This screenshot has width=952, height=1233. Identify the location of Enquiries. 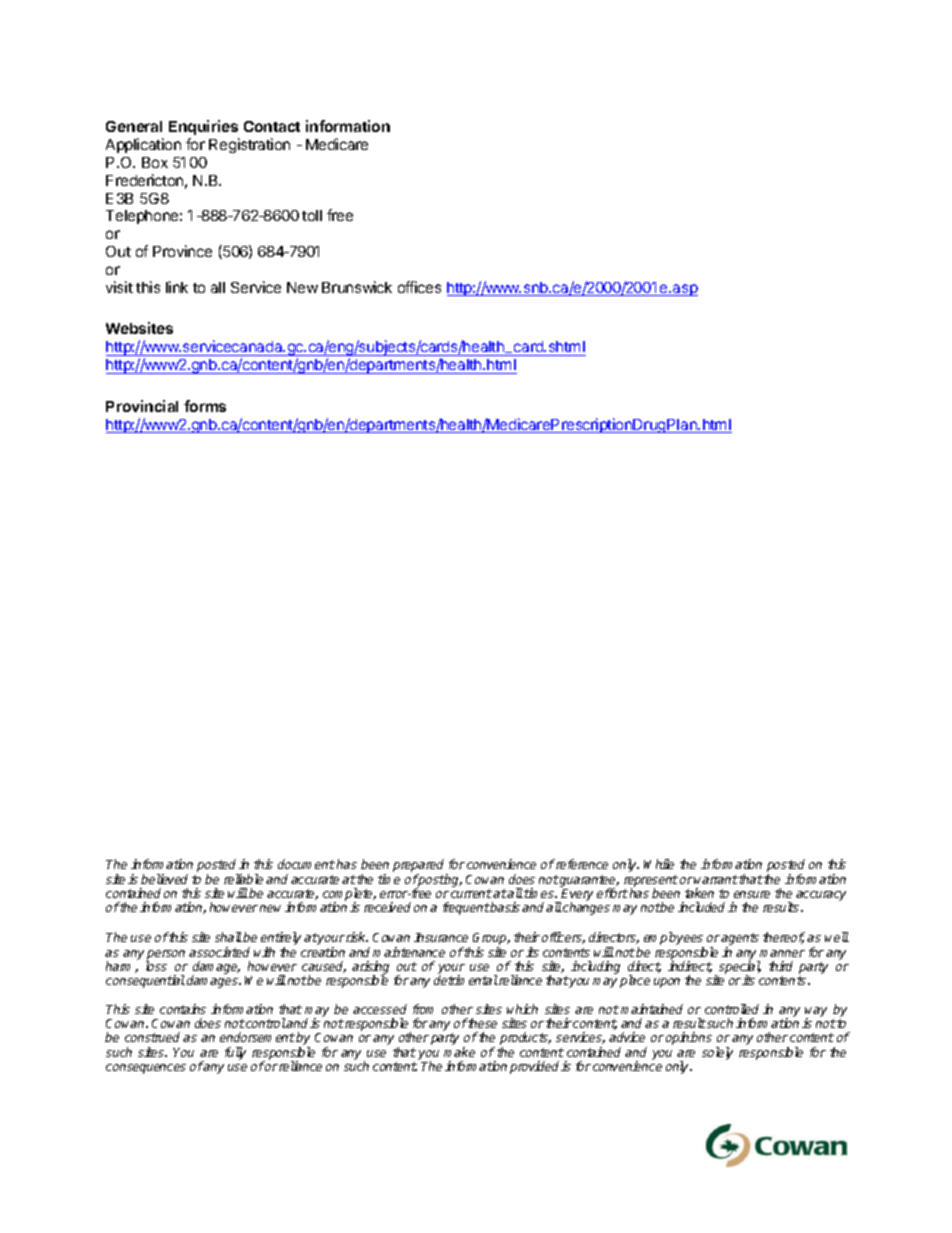
(203, 127).
